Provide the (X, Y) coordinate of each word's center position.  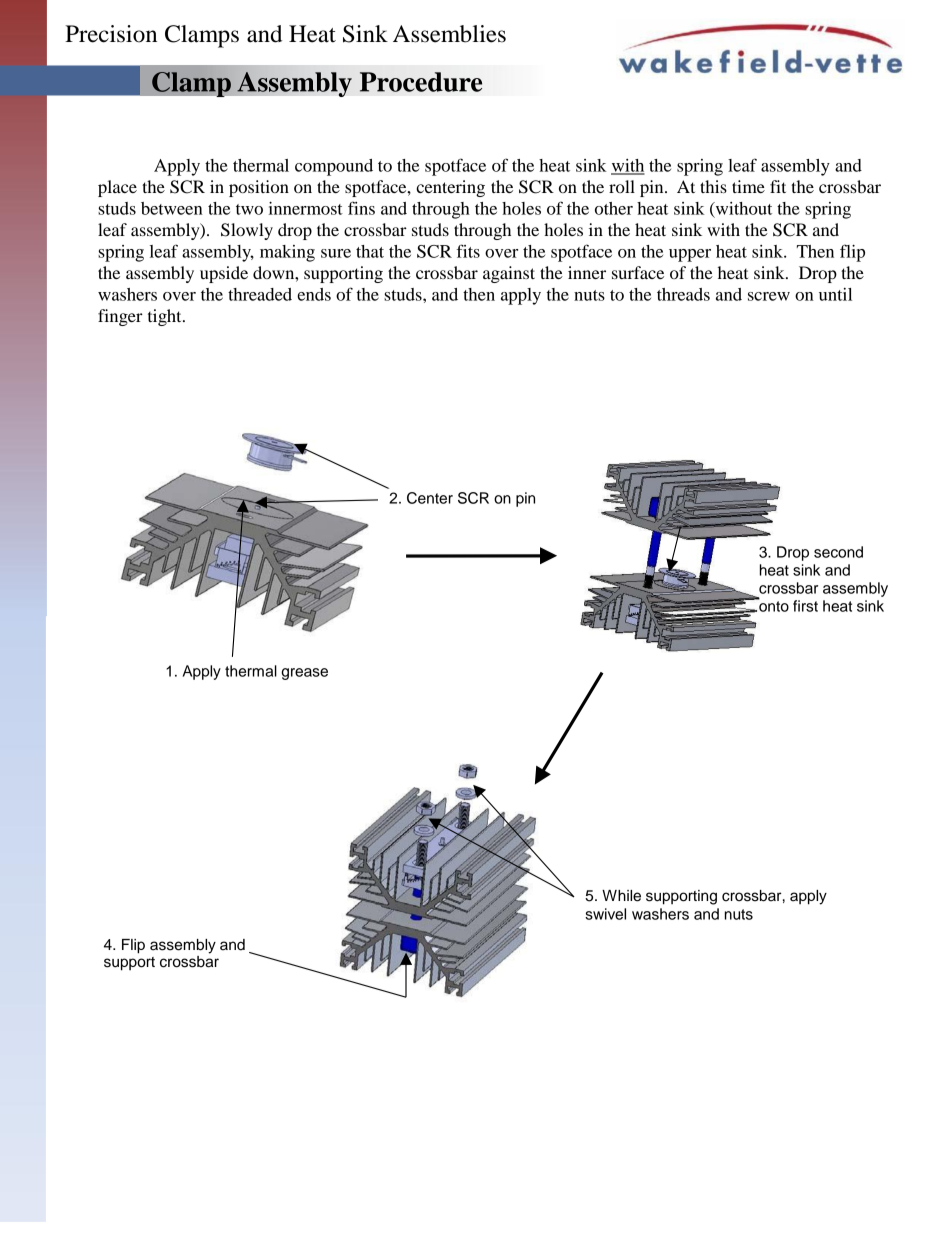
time (748, 186)
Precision (111, 34)
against (509, 274)
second (838, 552)
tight (166, 317)
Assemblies (449, 34)
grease (304, 674)
